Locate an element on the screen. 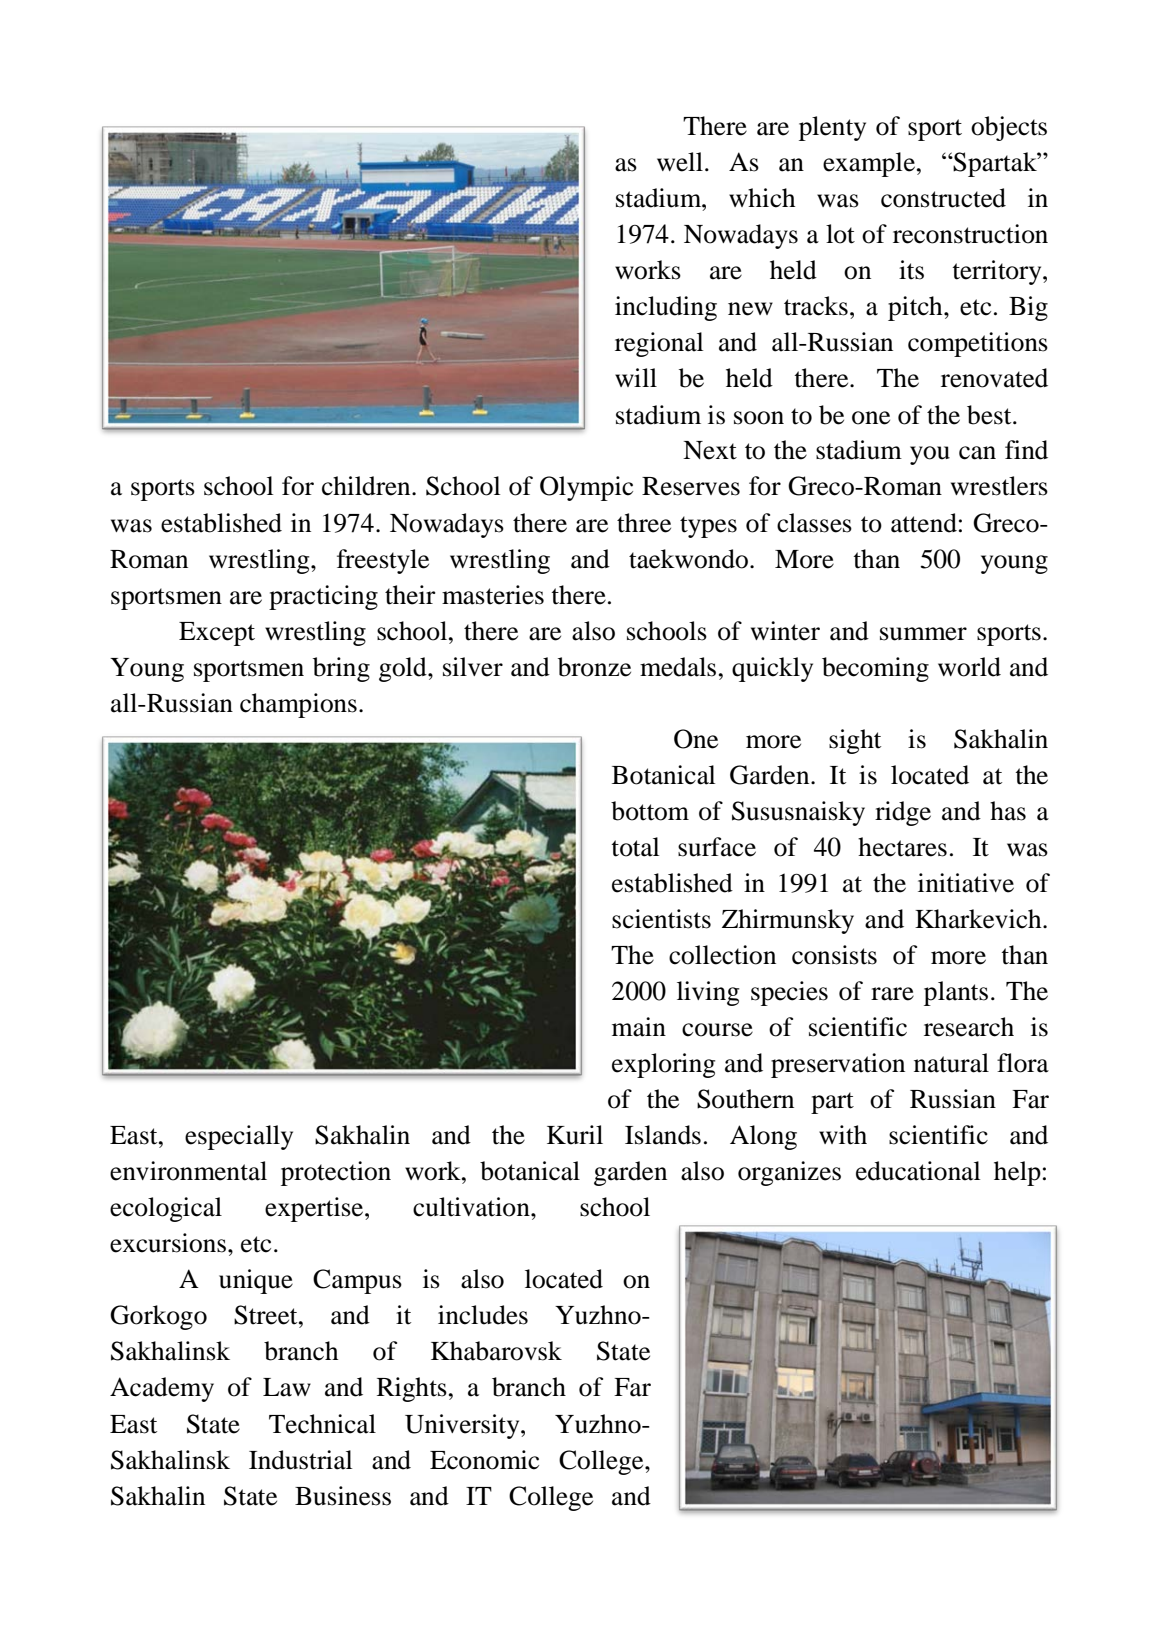  educational is located at coordinates (918, 1171).
